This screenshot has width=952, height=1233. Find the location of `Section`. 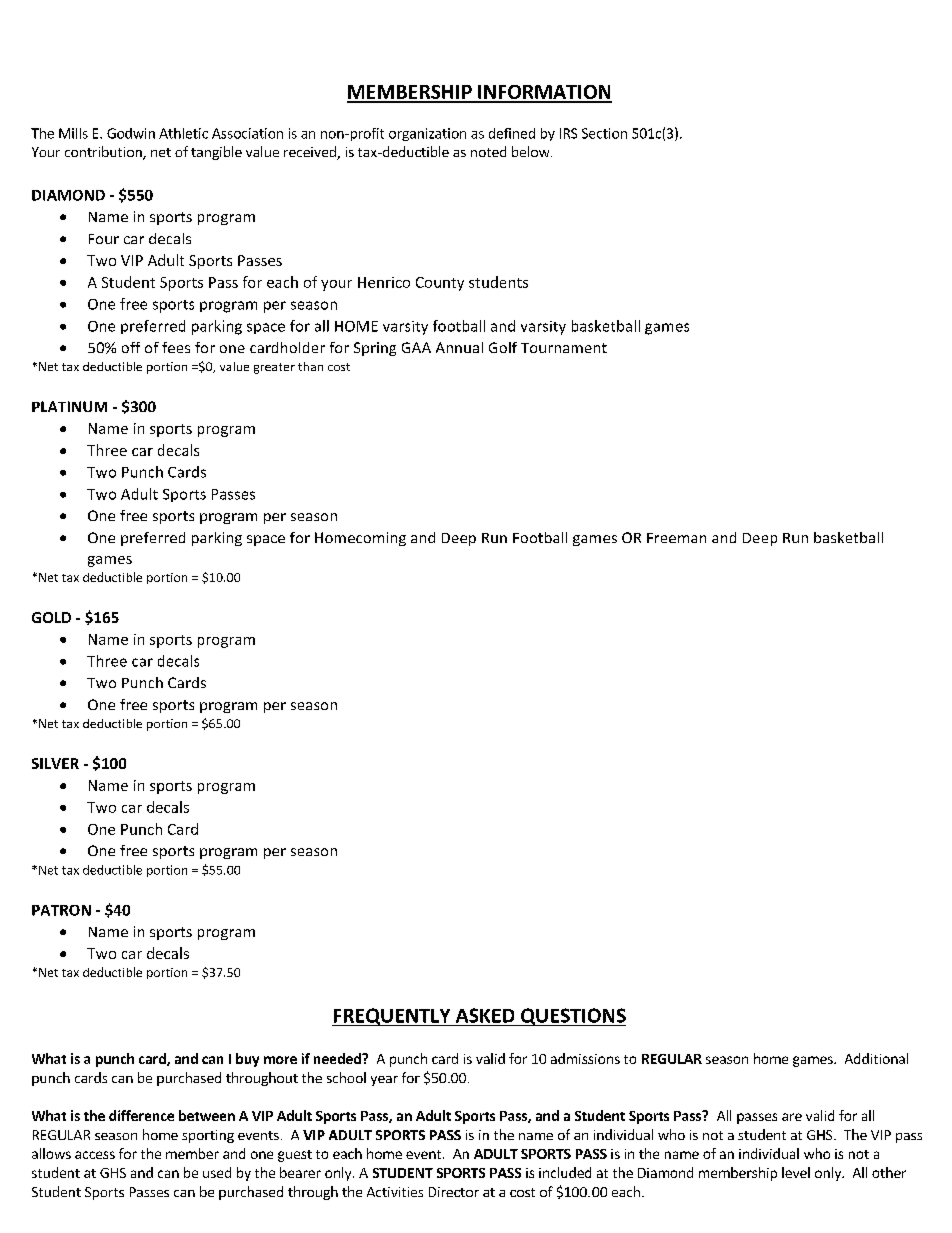

Section is located at coordinates (604, 133).
